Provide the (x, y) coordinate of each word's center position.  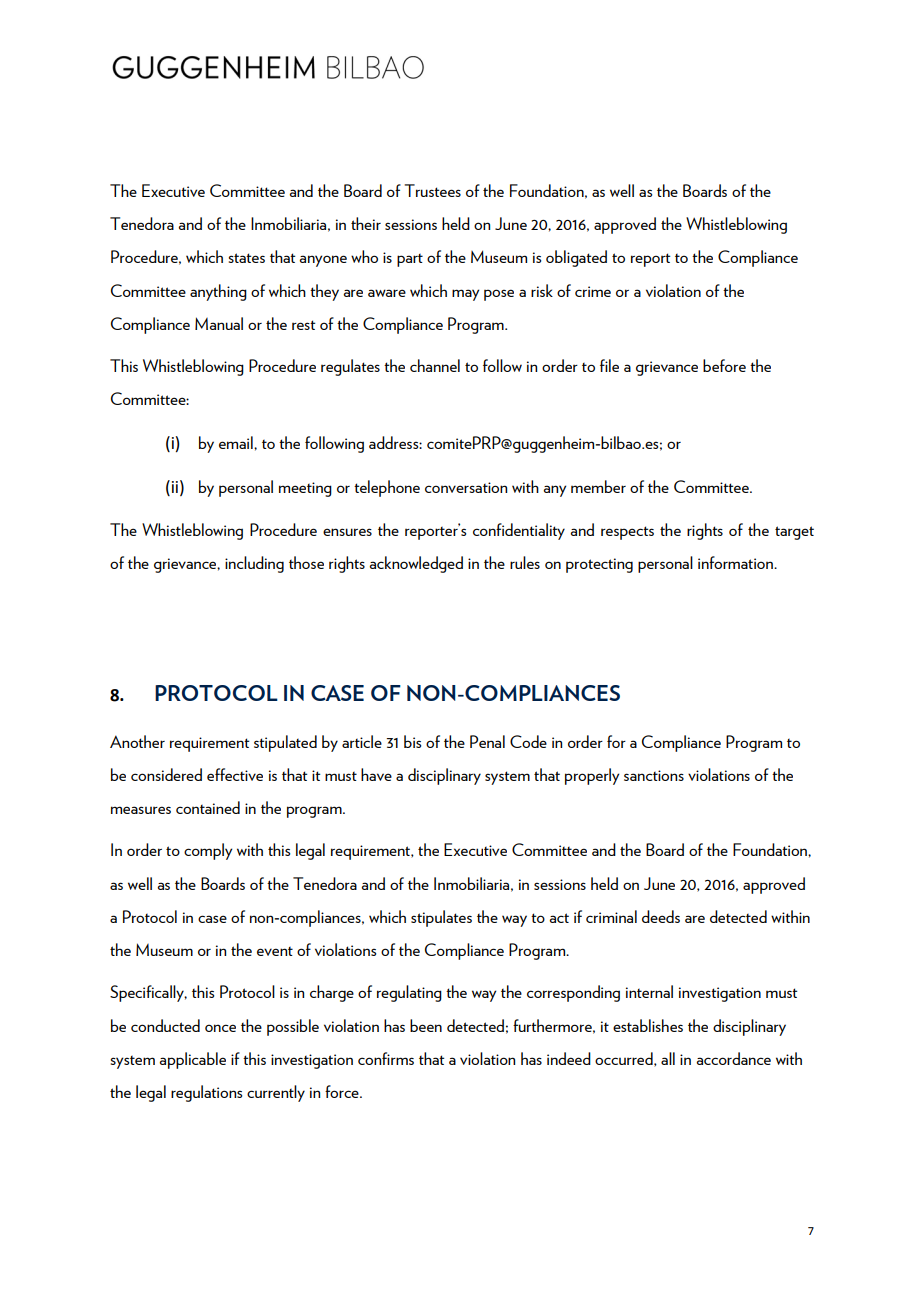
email (237, 442)
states (247, 258)
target (794, 533)
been (426, 1025)
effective (235, 774)
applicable (192, 1060)
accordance (733, 1058)
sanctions (654, 775)
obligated (576, 258)
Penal (487, 741)
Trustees (432, 190)
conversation (466, 487)
